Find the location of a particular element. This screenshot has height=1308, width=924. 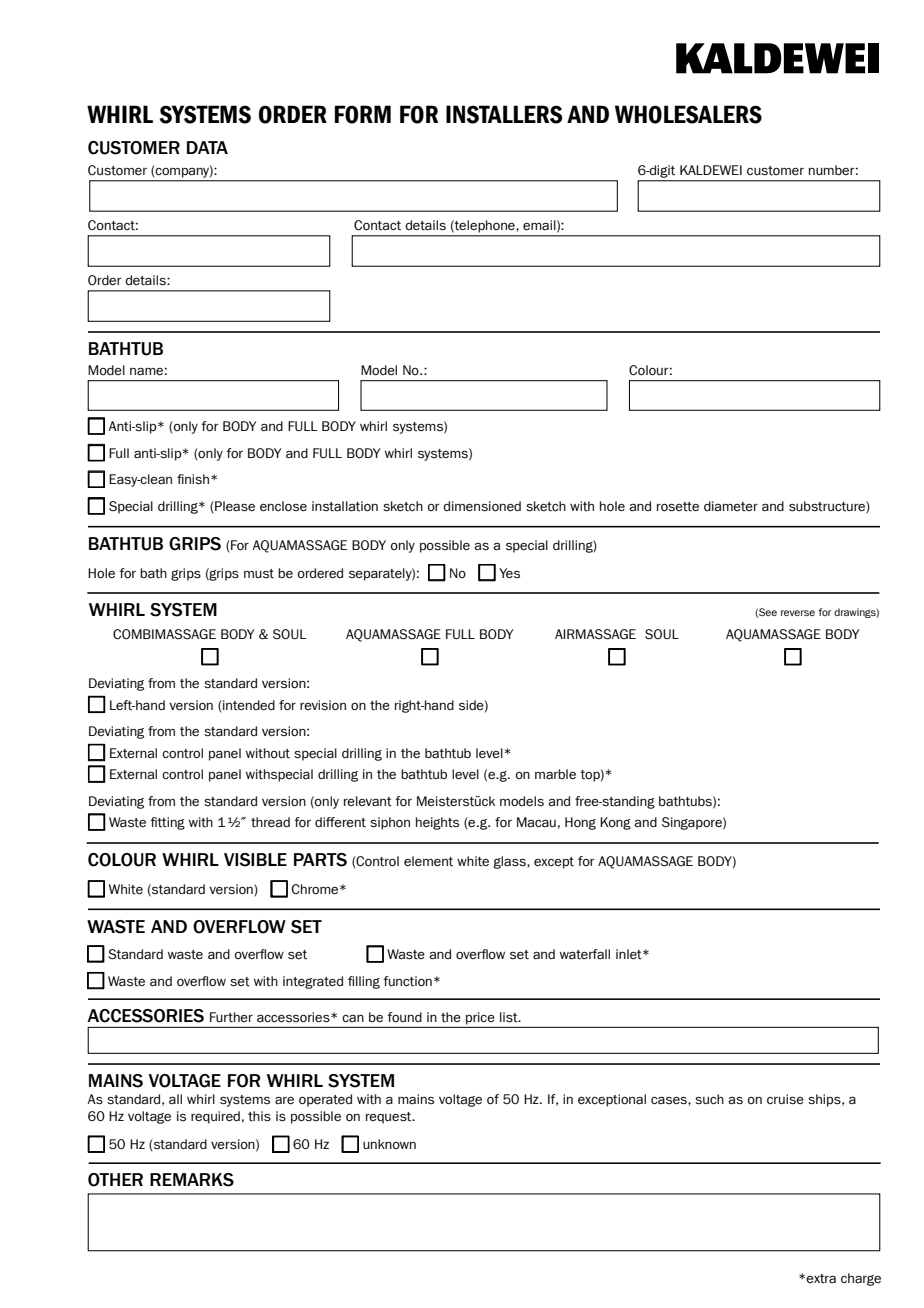

dimensioned is located at coordinates (482, 506).
